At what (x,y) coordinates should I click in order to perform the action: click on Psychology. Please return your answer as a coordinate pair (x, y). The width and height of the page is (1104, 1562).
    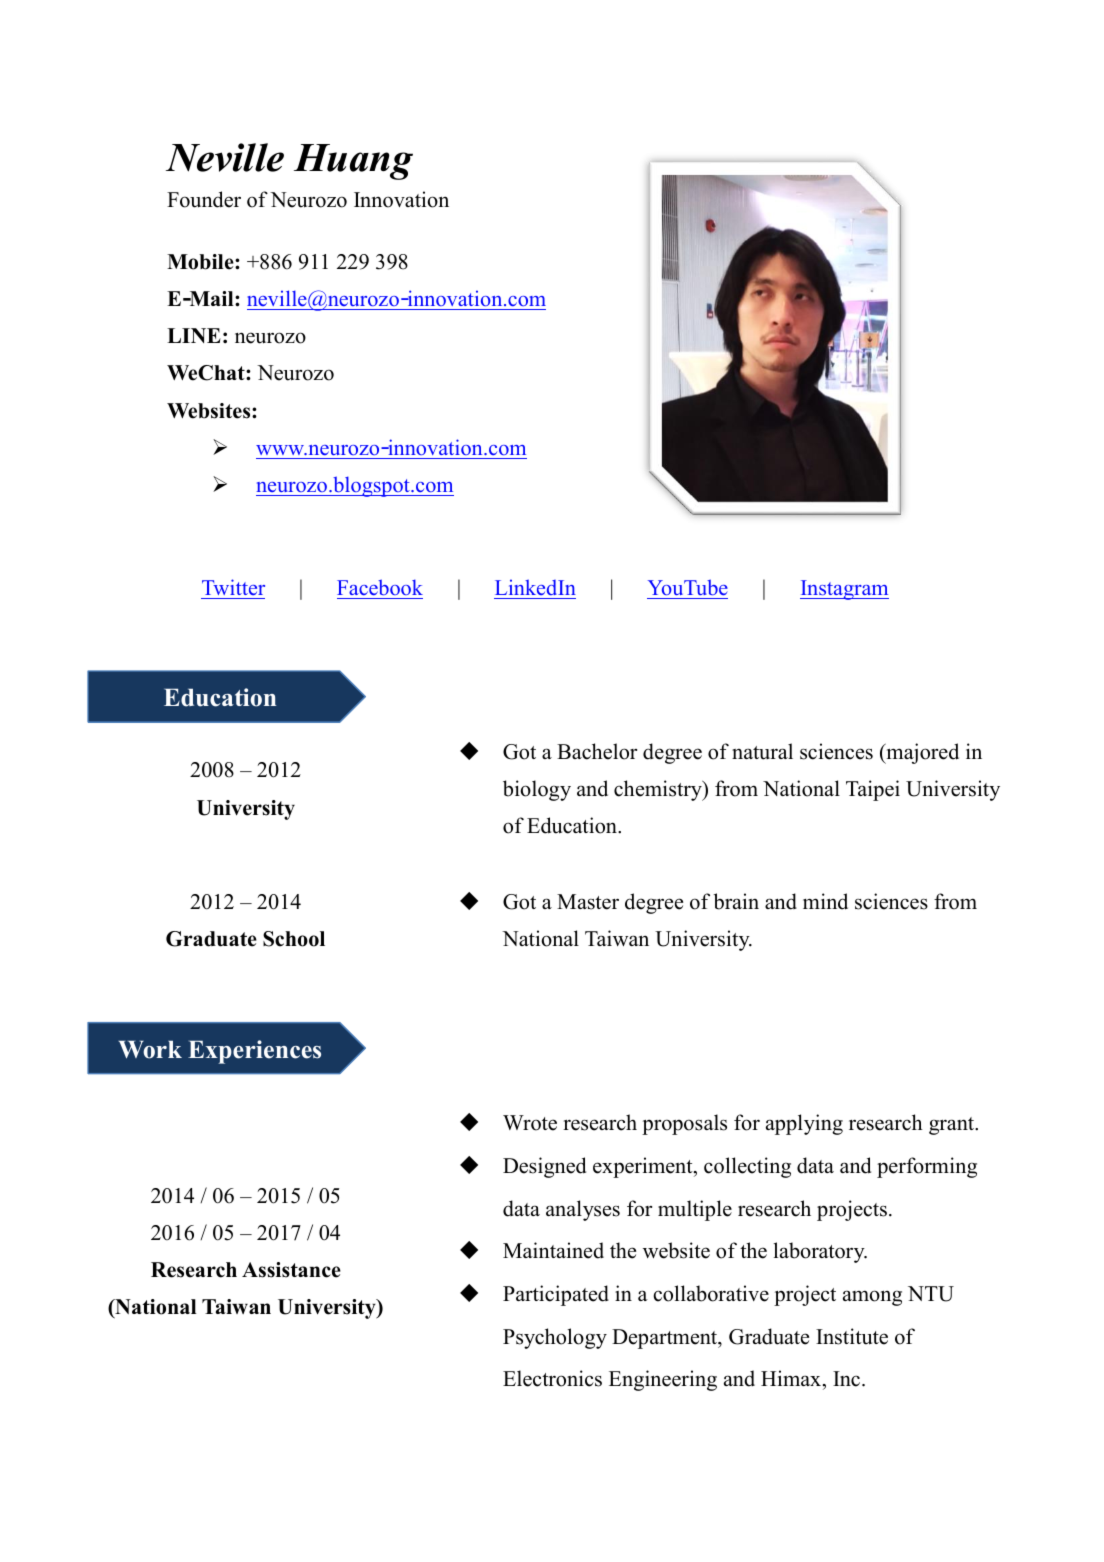
    Looking at the image, I should click on (555, 1338).
